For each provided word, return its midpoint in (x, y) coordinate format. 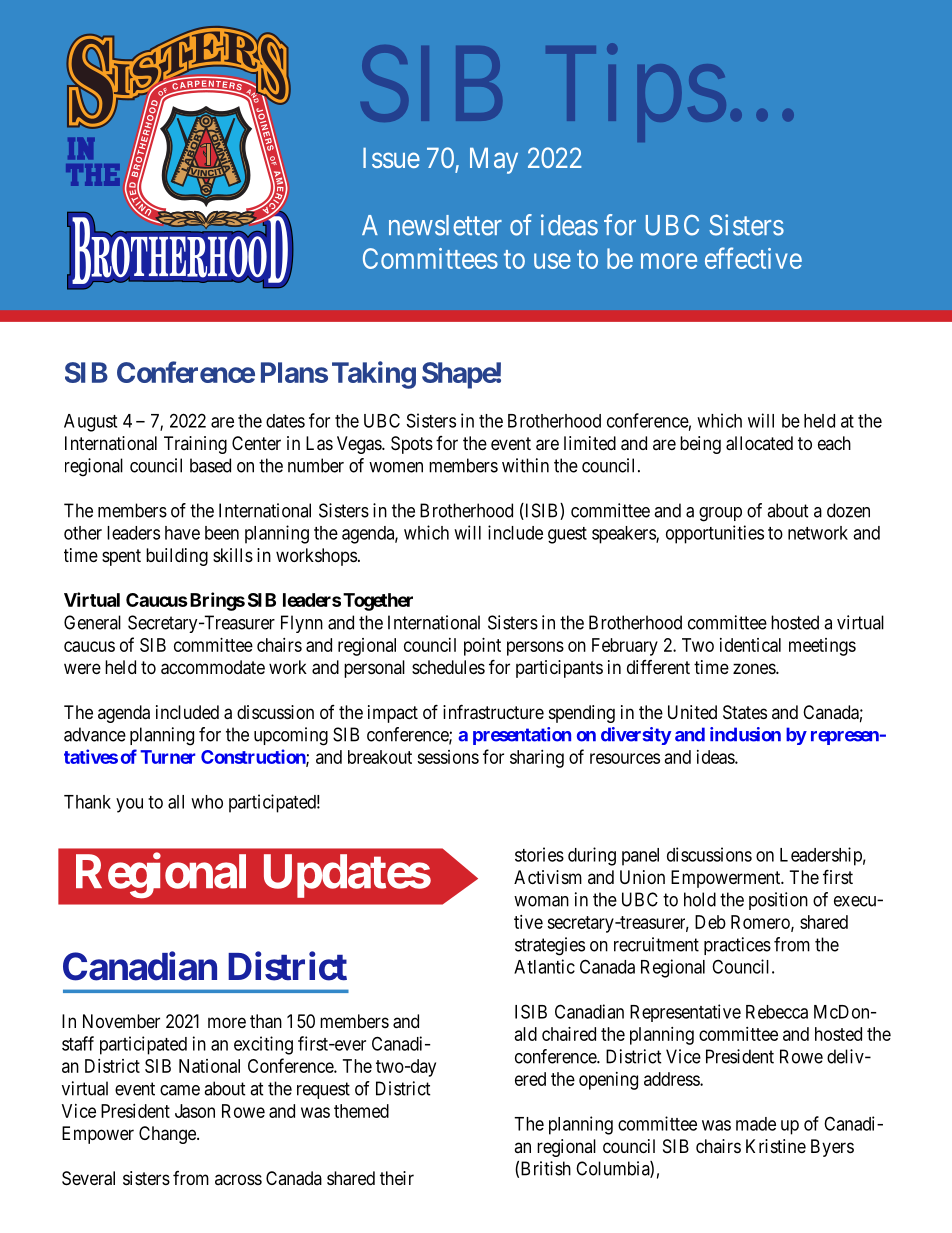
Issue (391, 158)
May (494, 161)
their (397, 1178)
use (552, 261)
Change (168, 1135)
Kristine (776, 1146)
